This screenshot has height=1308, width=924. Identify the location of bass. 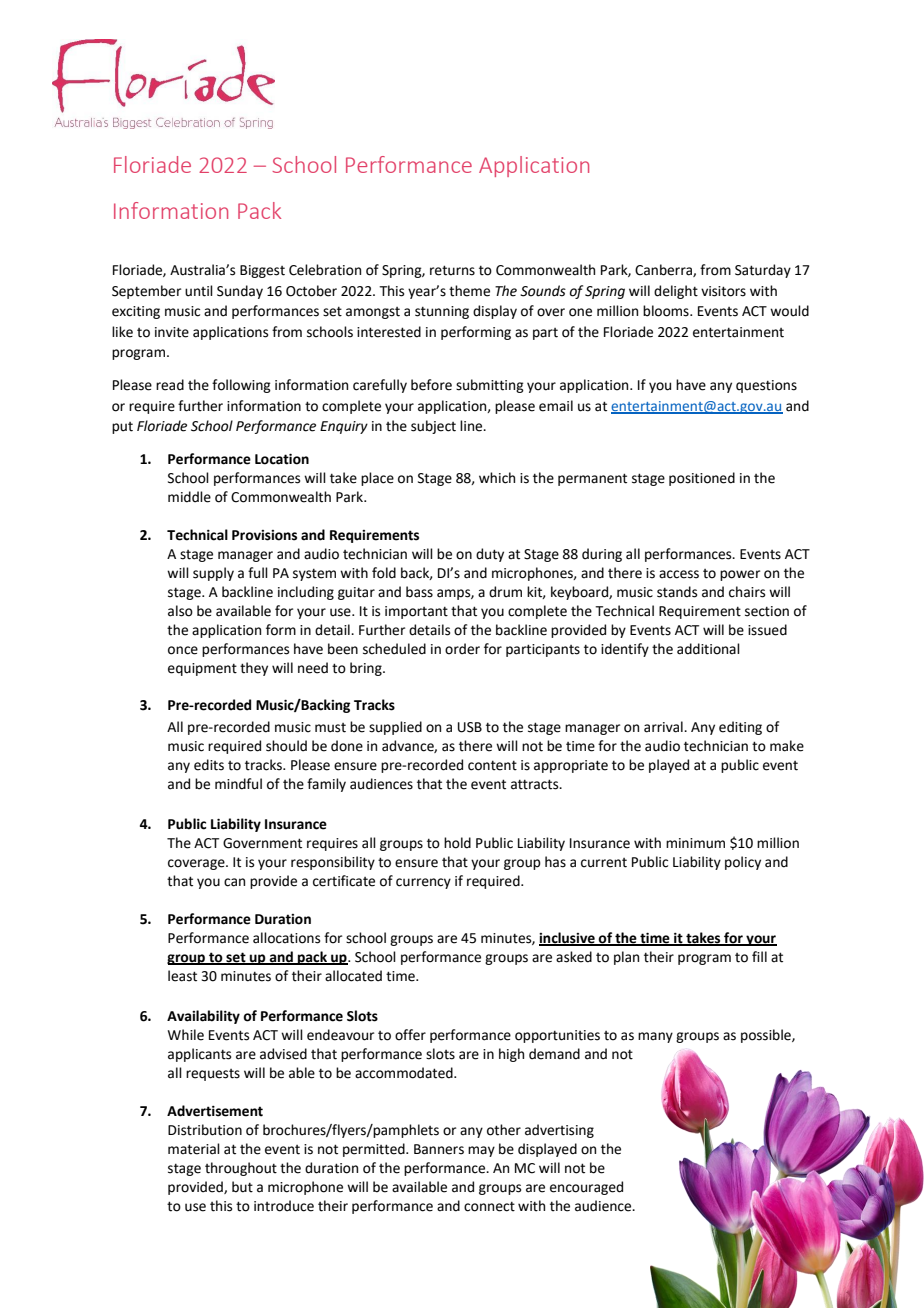
(419, 592).
